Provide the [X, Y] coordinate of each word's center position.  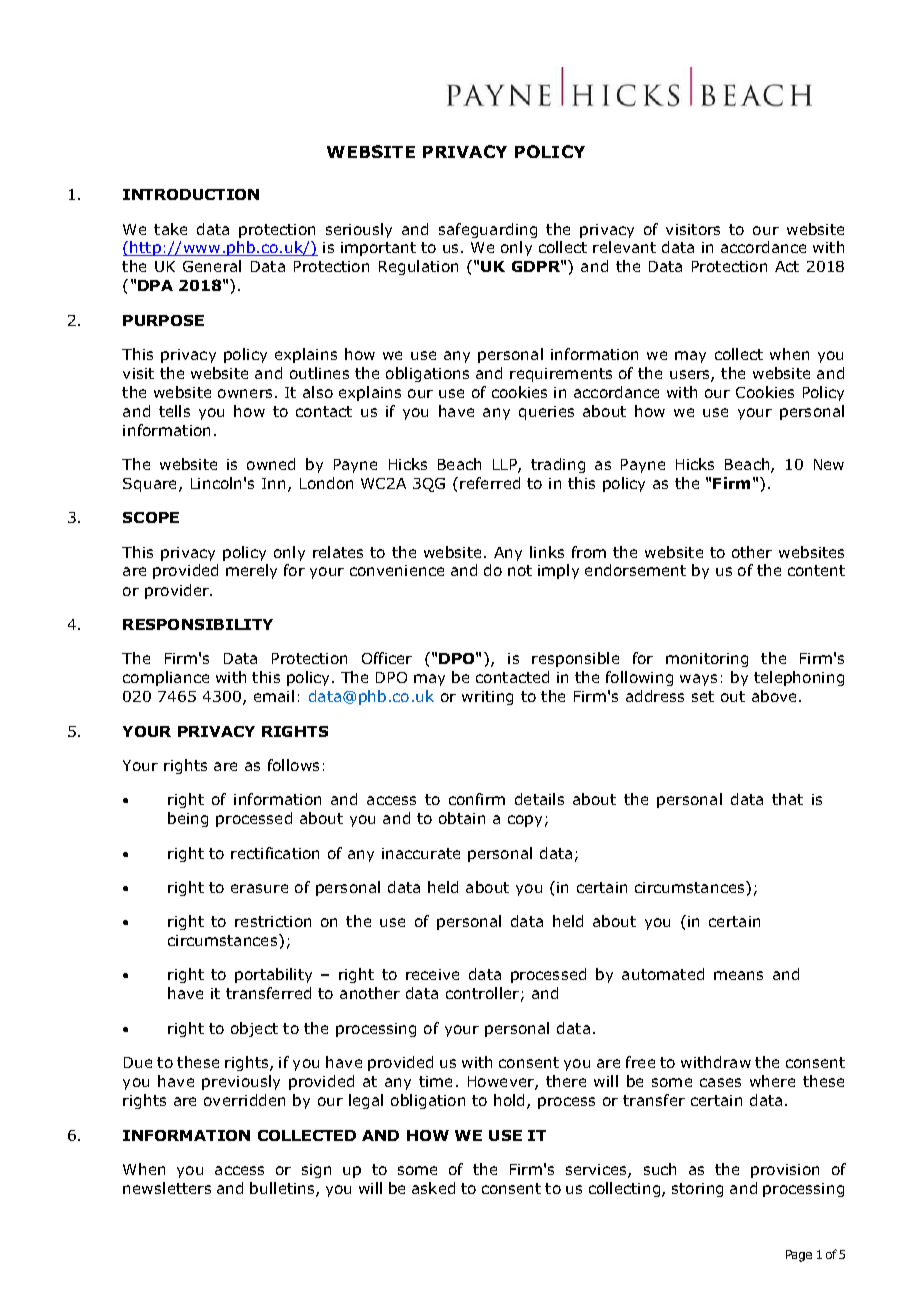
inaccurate [421, 853]
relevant [624, 247]
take [170, 229]
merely [251, 571]
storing [697, 1190]
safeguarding [488, 230]
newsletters [167, 1188]
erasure [259, 888]
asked [433, 1188]
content [816, 570]
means [738, 975]
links [547, 552]
